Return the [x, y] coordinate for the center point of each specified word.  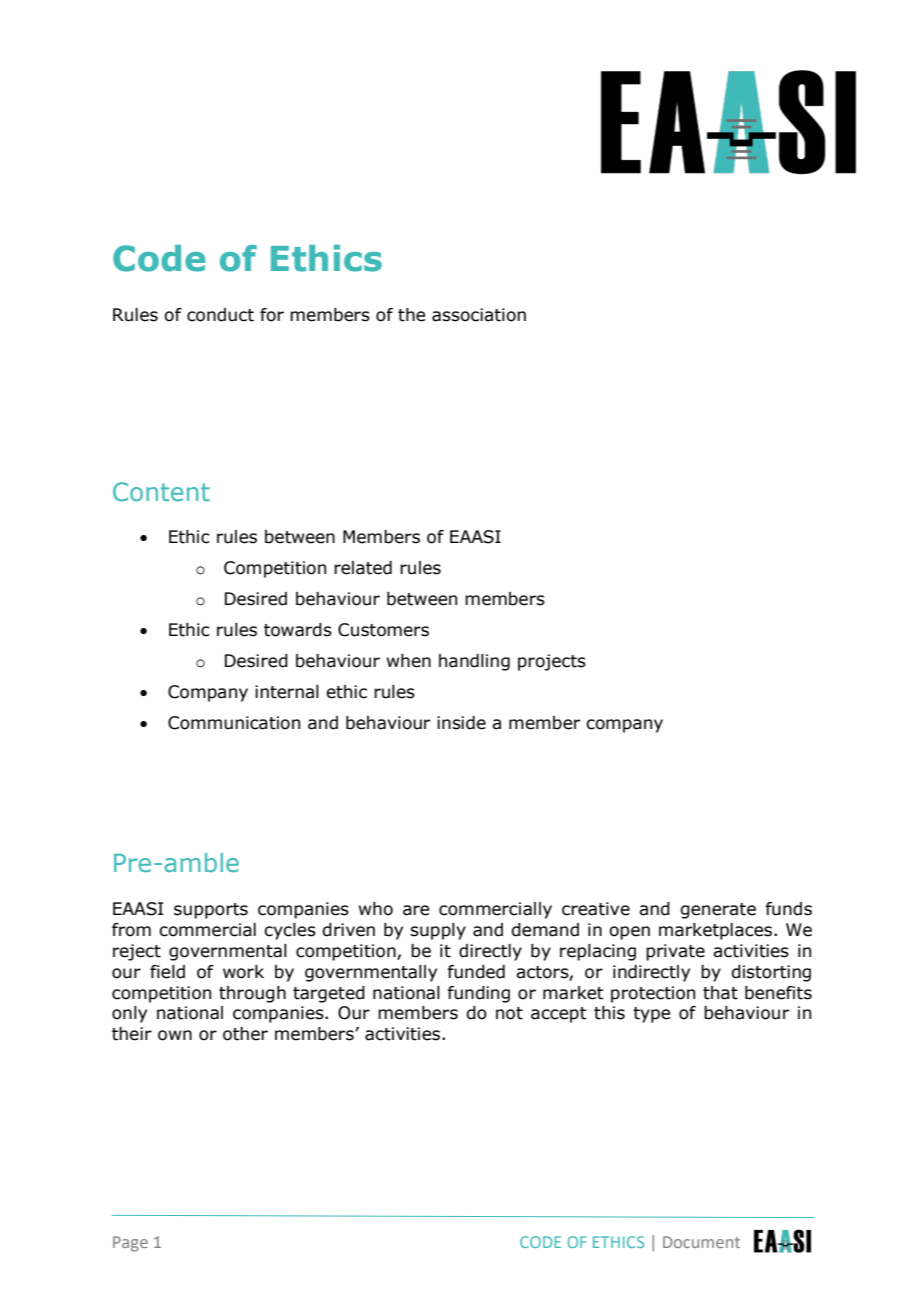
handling [474, 662]
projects [552, 662]
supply [438, 931]
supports [211, 911]
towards [298, 630]
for [272, 315]
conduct [220, 315]
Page [130, 1244]
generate [718, 911]
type [651, 1015]
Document [701, 1242]
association [479, 315]
